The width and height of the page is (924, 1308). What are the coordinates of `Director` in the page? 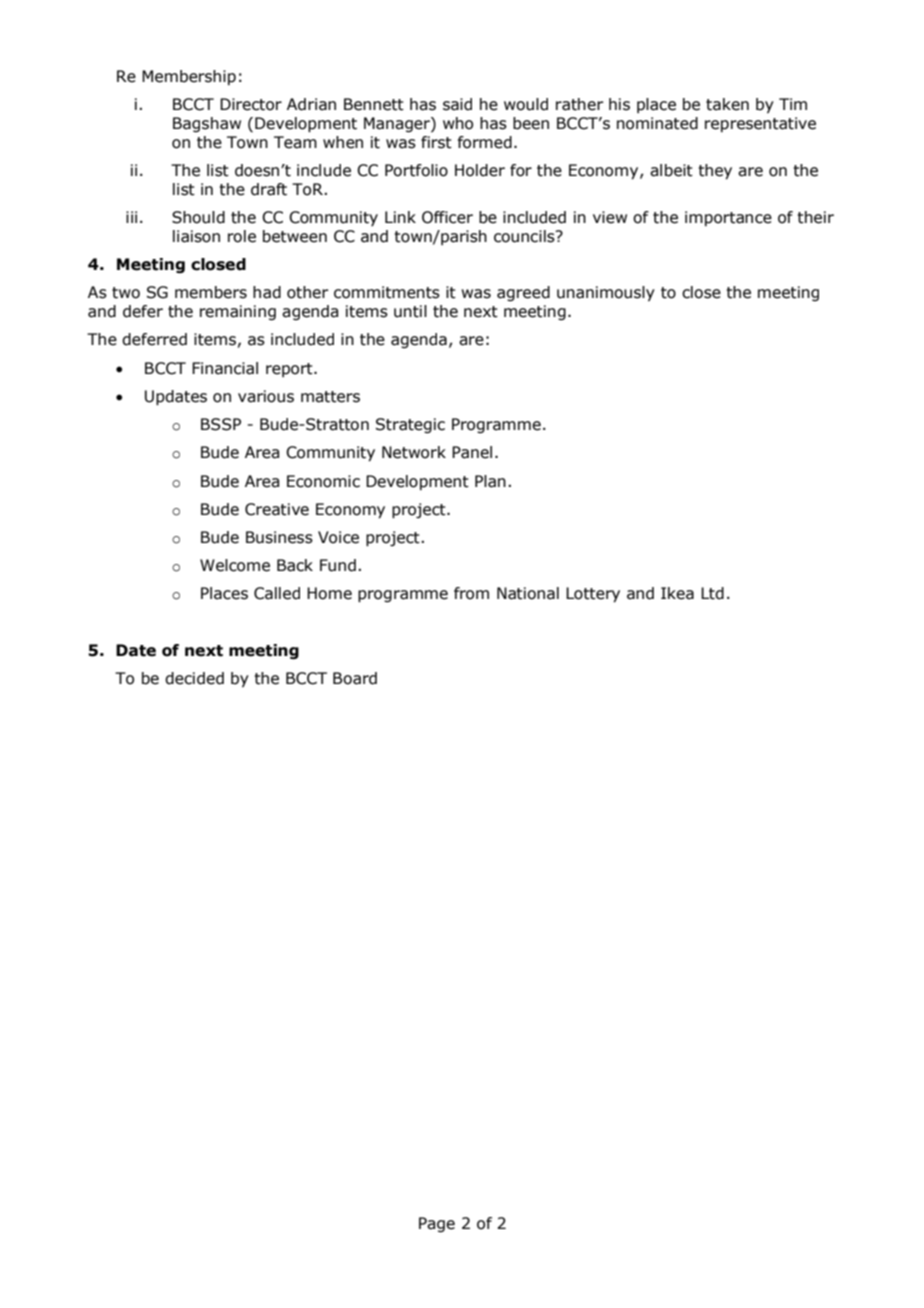 It's located at (251, 104).
